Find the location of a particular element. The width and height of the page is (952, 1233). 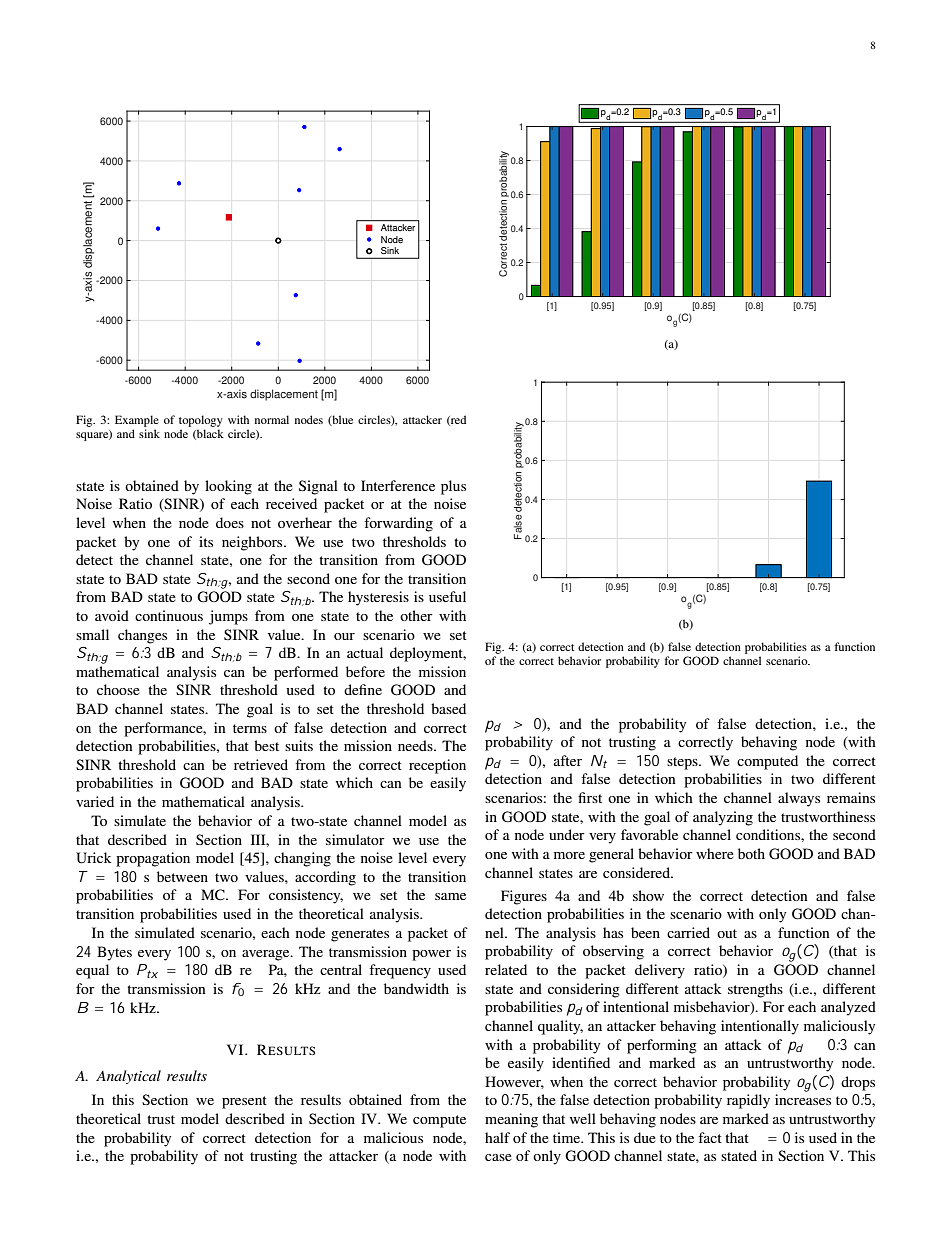

present is located at coordinates (244, 1102).
